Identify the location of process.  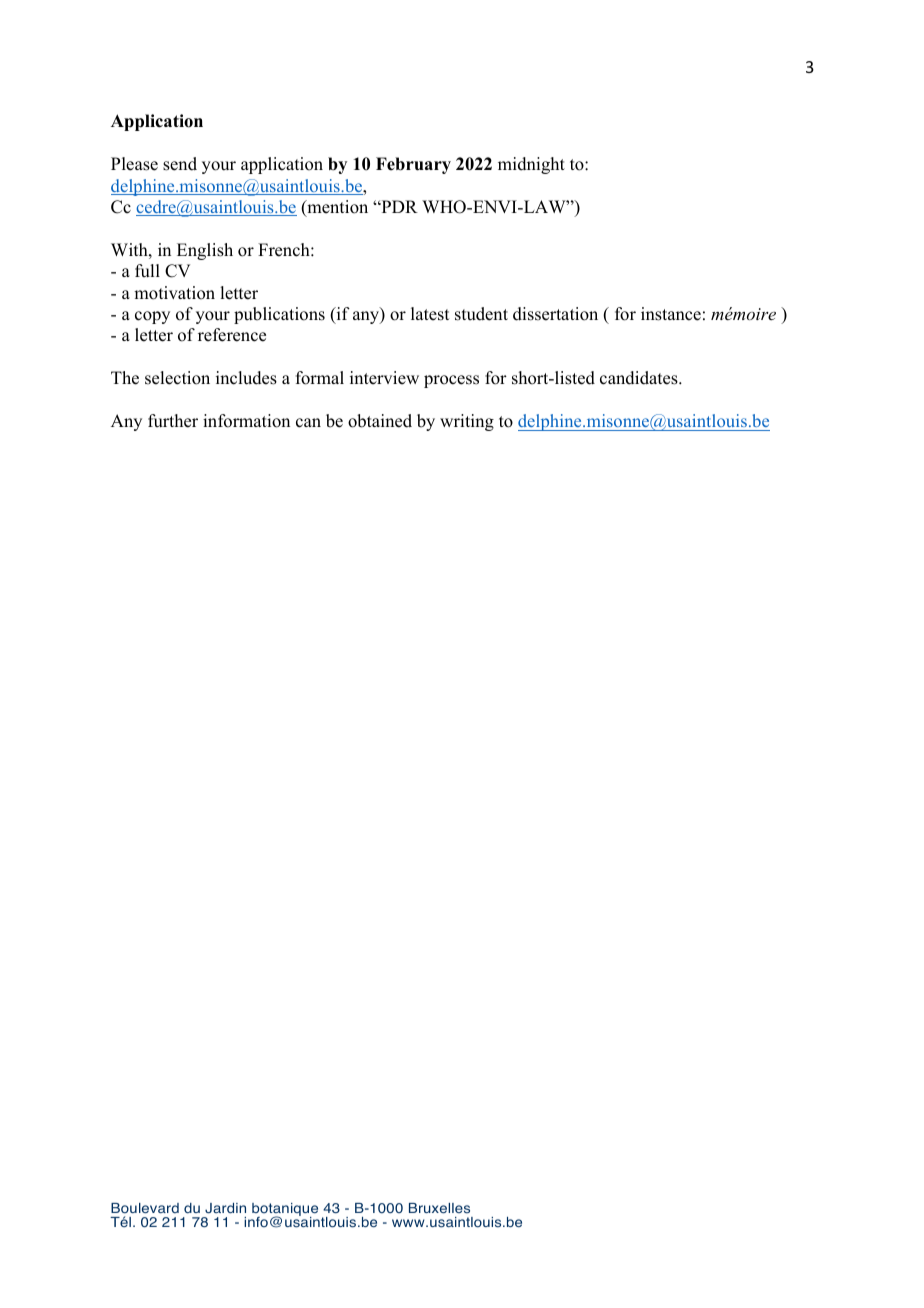
(451, 381).
